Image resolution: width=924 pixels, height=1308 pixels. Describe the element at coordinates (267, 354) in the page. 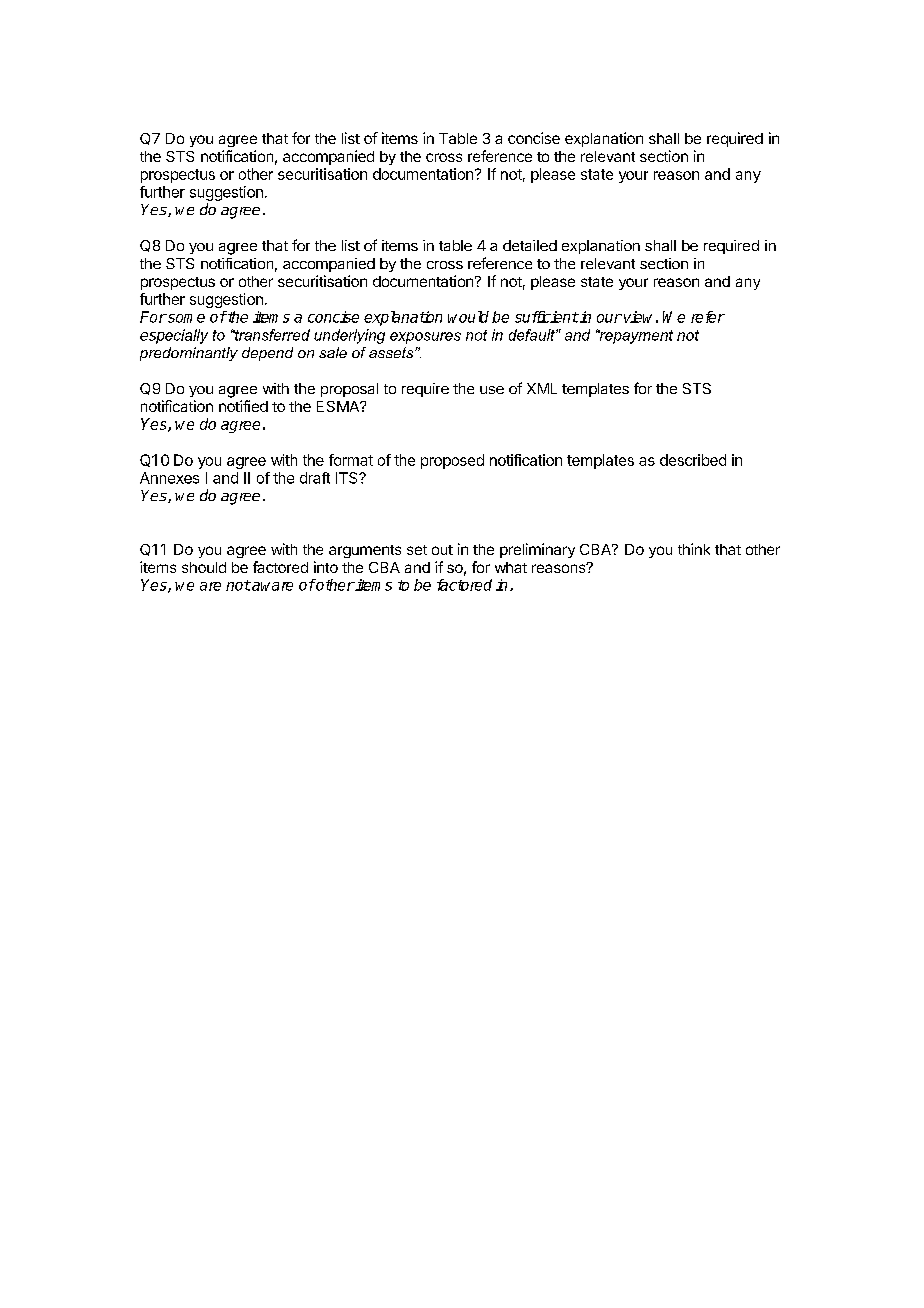

I see `depend` at that location.
